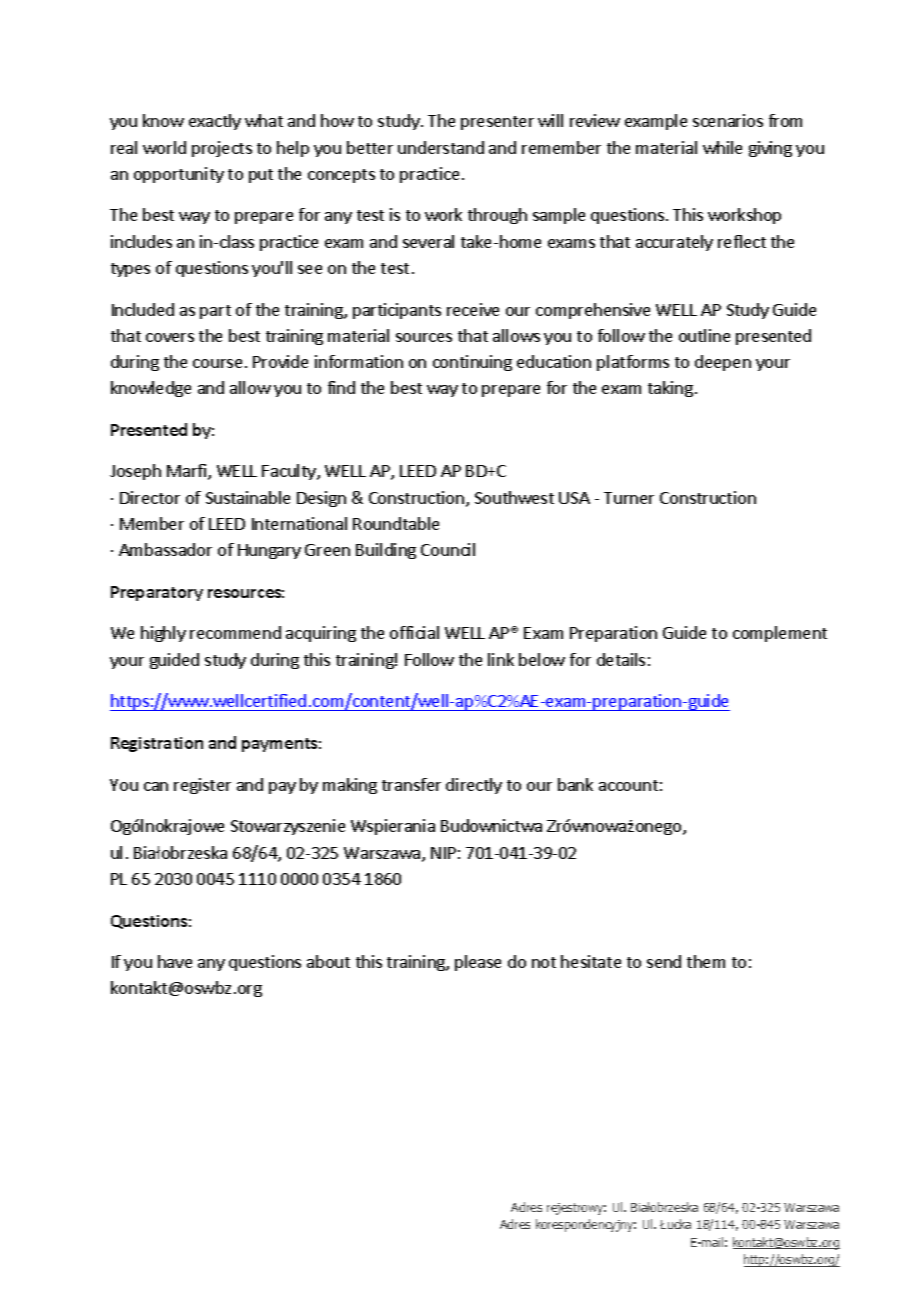 Image resolution: width=924 pixels, height=1308 pixels. Describe the element at coordinates (621, 659) in the image. I see `details` at that location.
